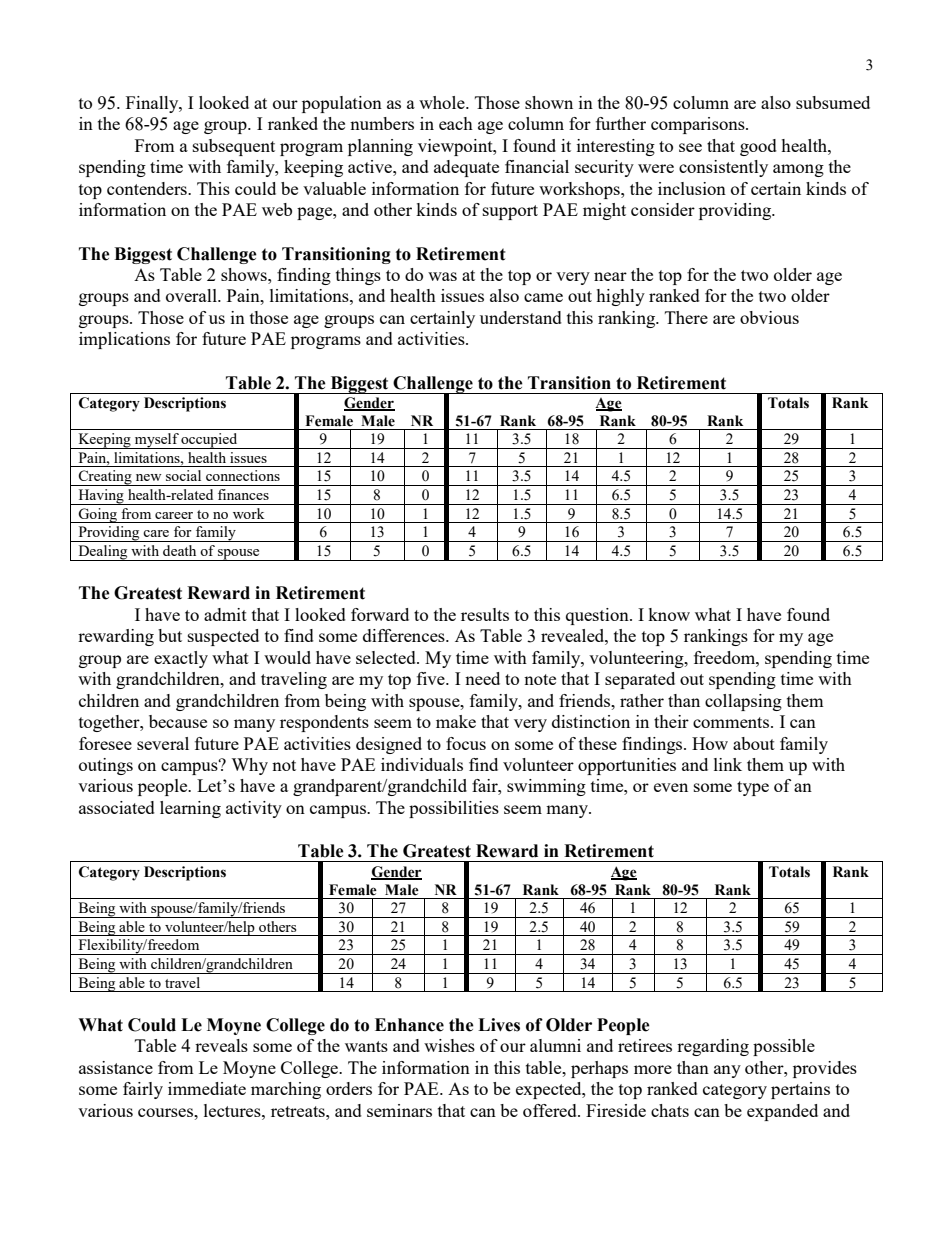 The height and width of the image is (1233, 952). Describe the element at coordinates (449, 1045) in the image. I see `wishes` at that location.
